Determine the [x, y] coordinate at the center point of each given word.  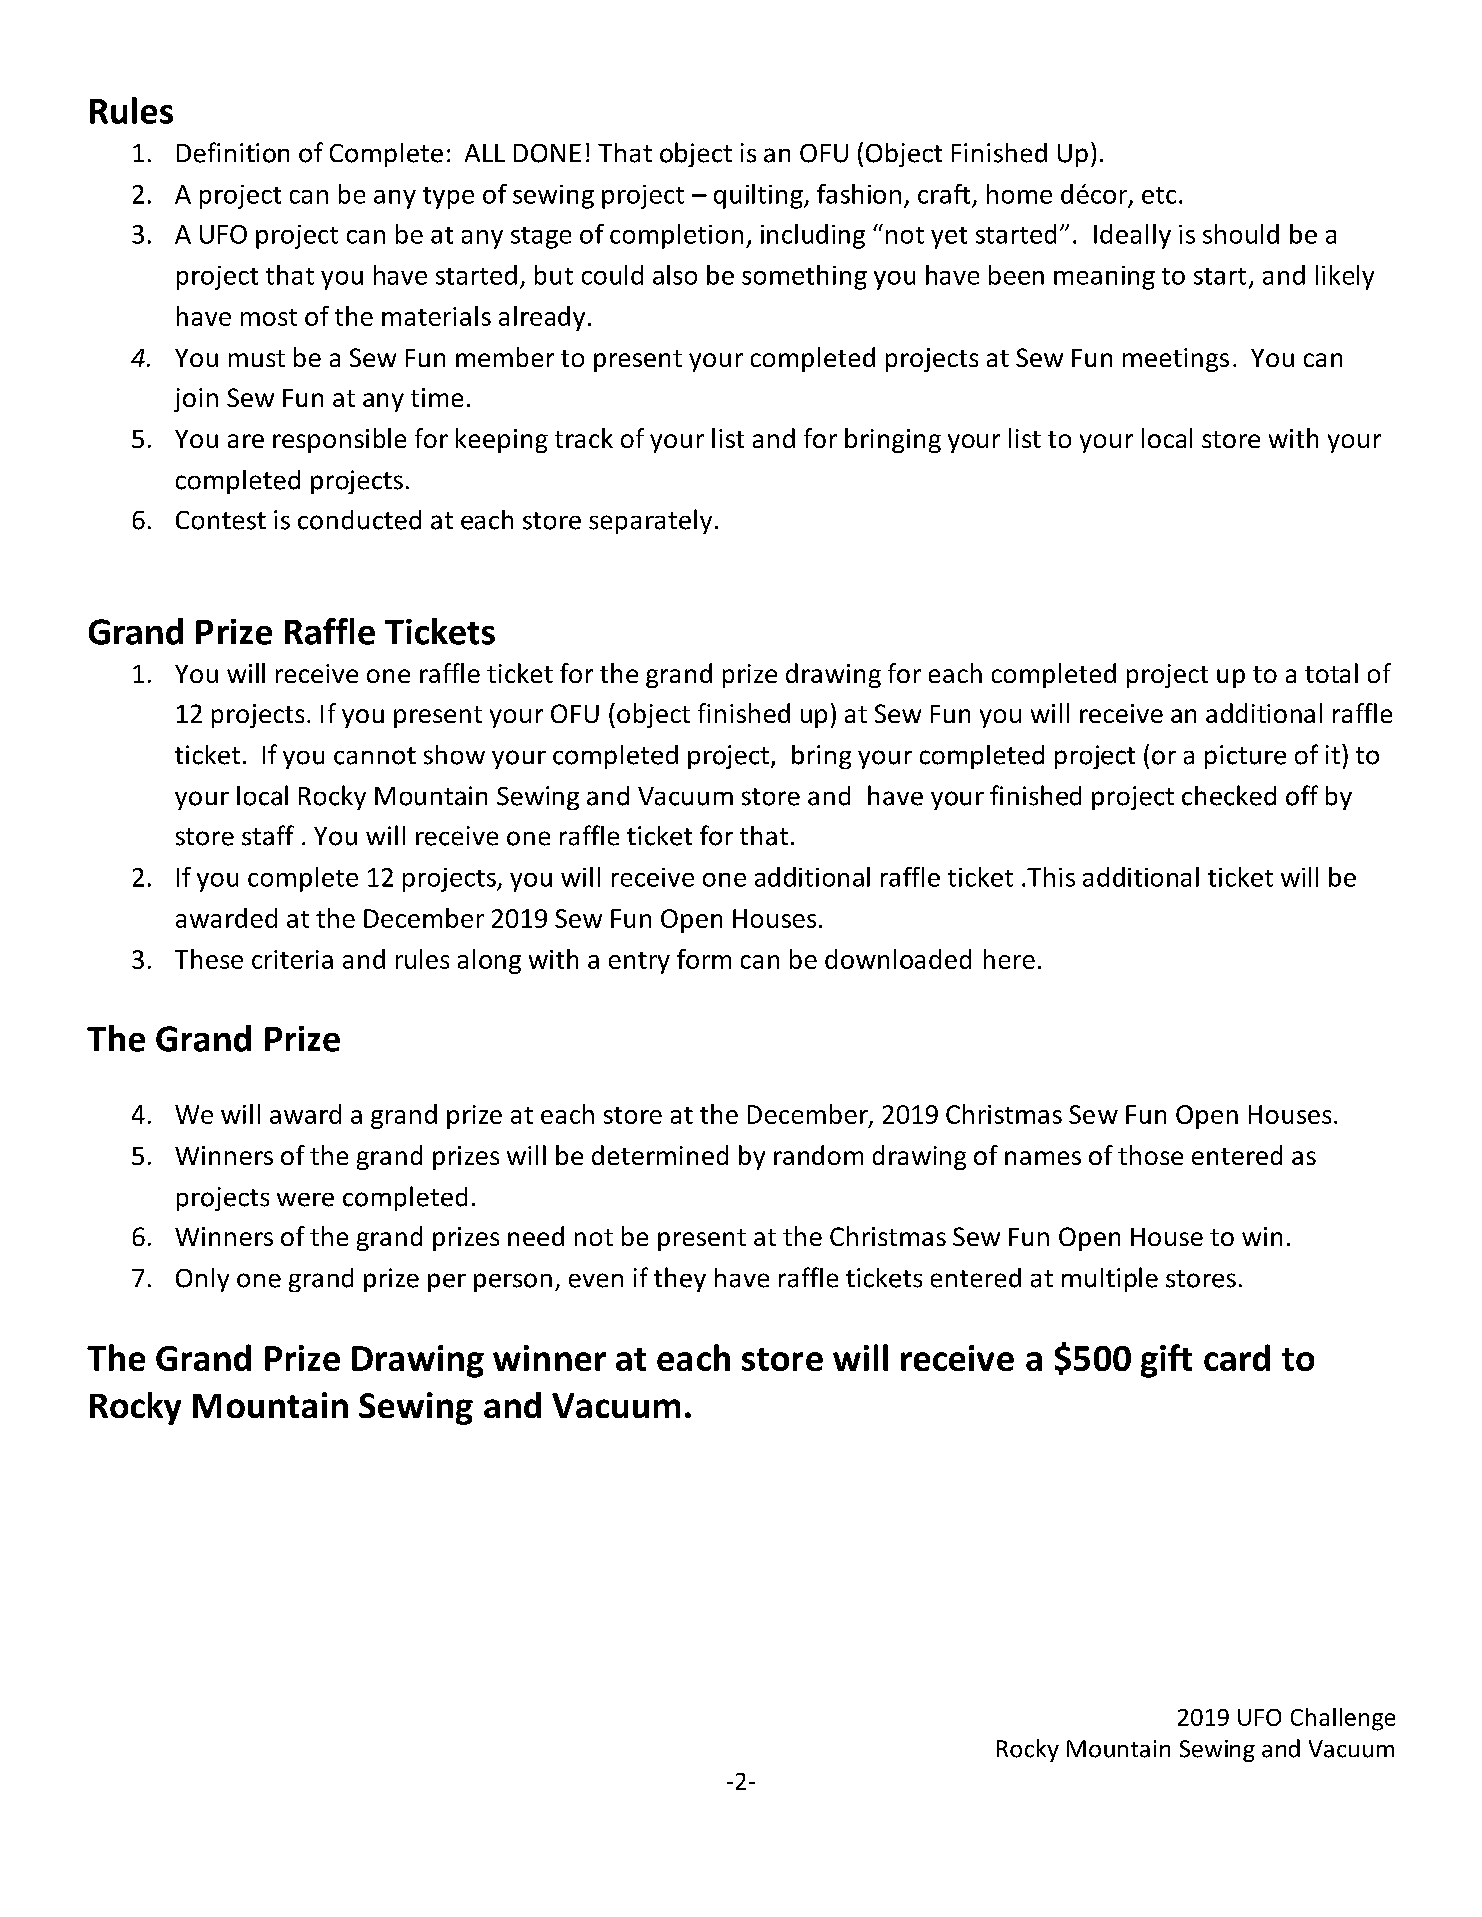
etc [1159, 195]
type [448, 198]
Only [202, 1280]
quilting [759, 196]
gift [1166, 1361]
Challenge [1343, 1719]
